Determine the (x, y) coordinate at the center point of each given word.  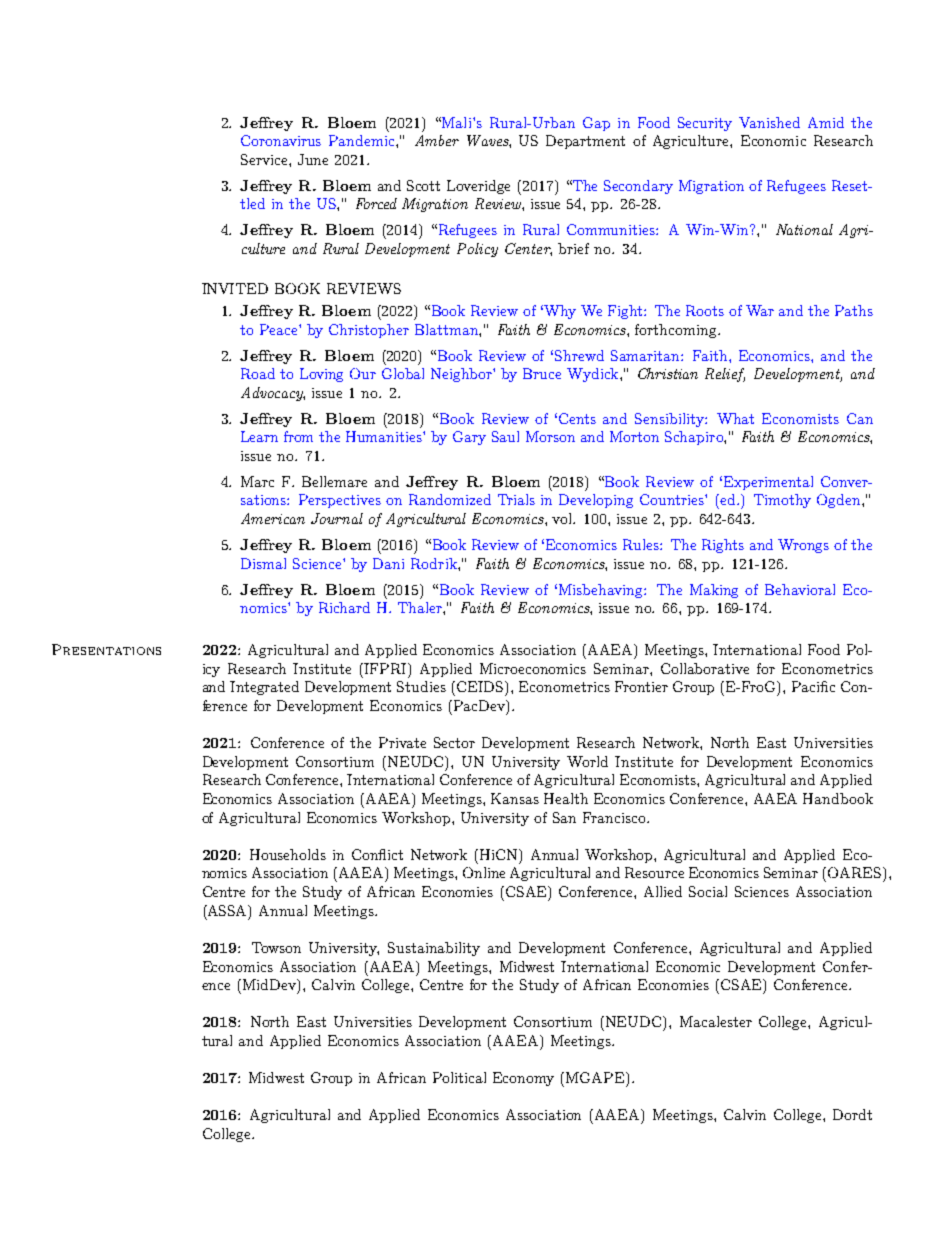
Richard (344, 607)
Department (585, 142)
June (313, 159)
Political (459, 1077)
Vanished (769, 122)
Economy (523, 1079)
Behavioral (800, 589)
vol (563, 518)
